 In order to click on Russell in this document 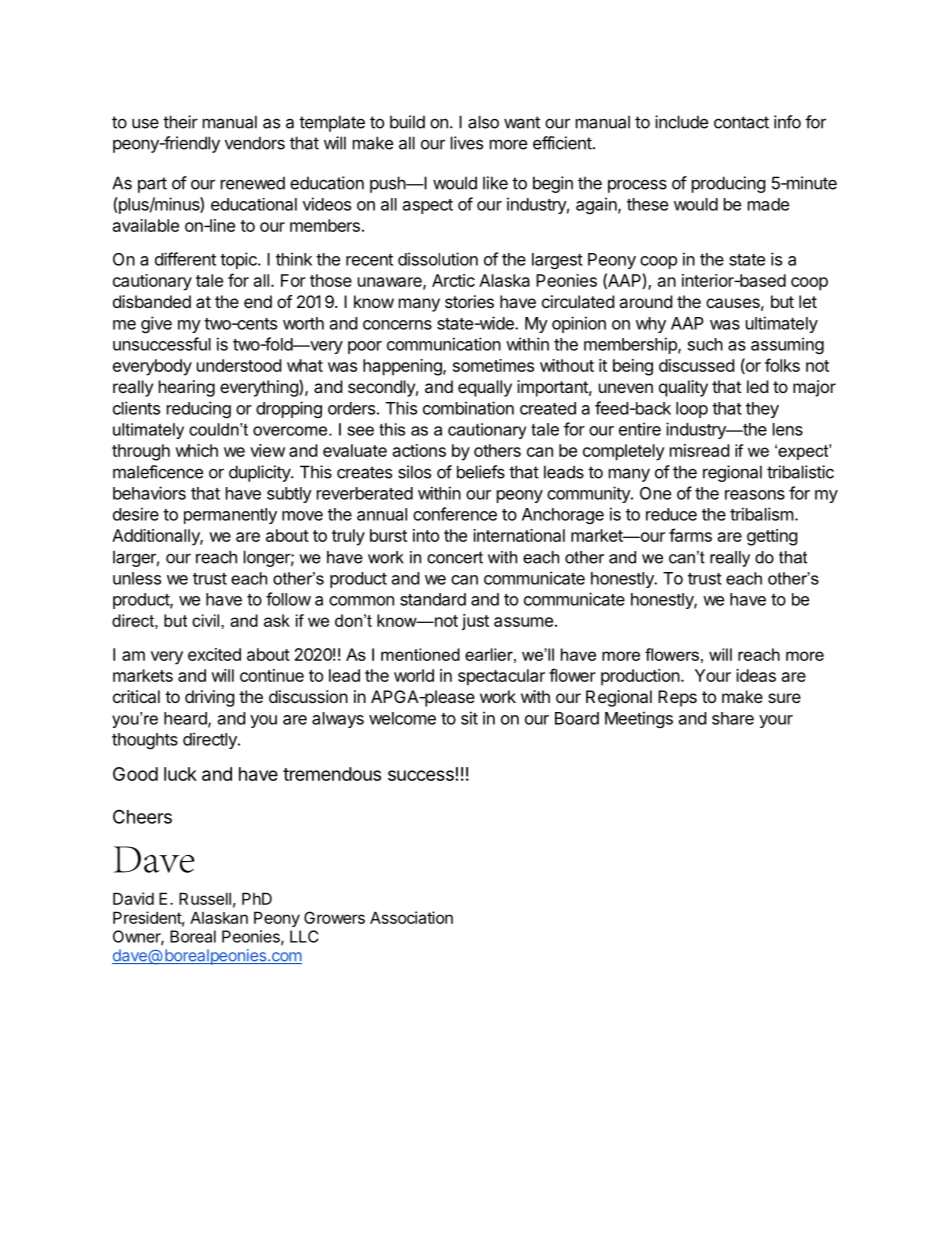, I will do `click(205, 898)`.
